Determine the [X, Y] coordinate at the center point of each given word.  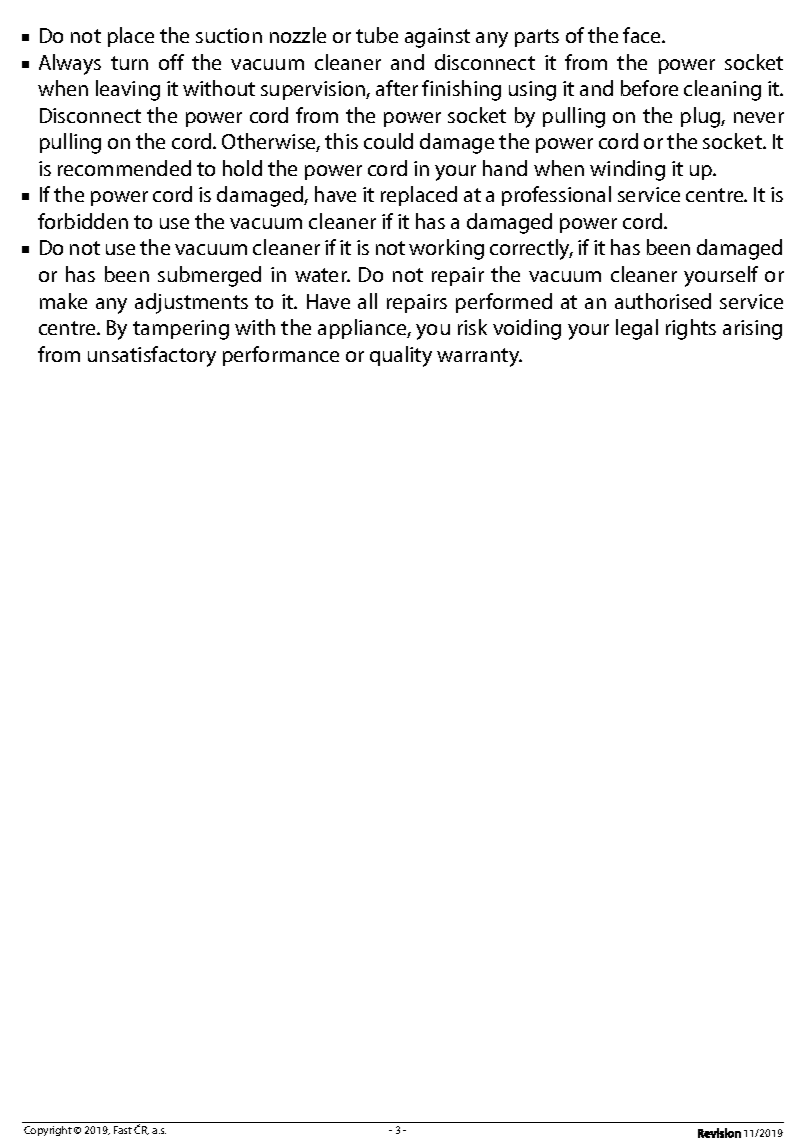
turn [129, 63]
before [649, 88]
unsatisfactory [152, 356]
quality [401, 356]
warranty [479, 357]
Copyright [48, 1131]
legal [637, 329]
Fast [123, 1130]
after [397, 88]
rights [691, 329]
